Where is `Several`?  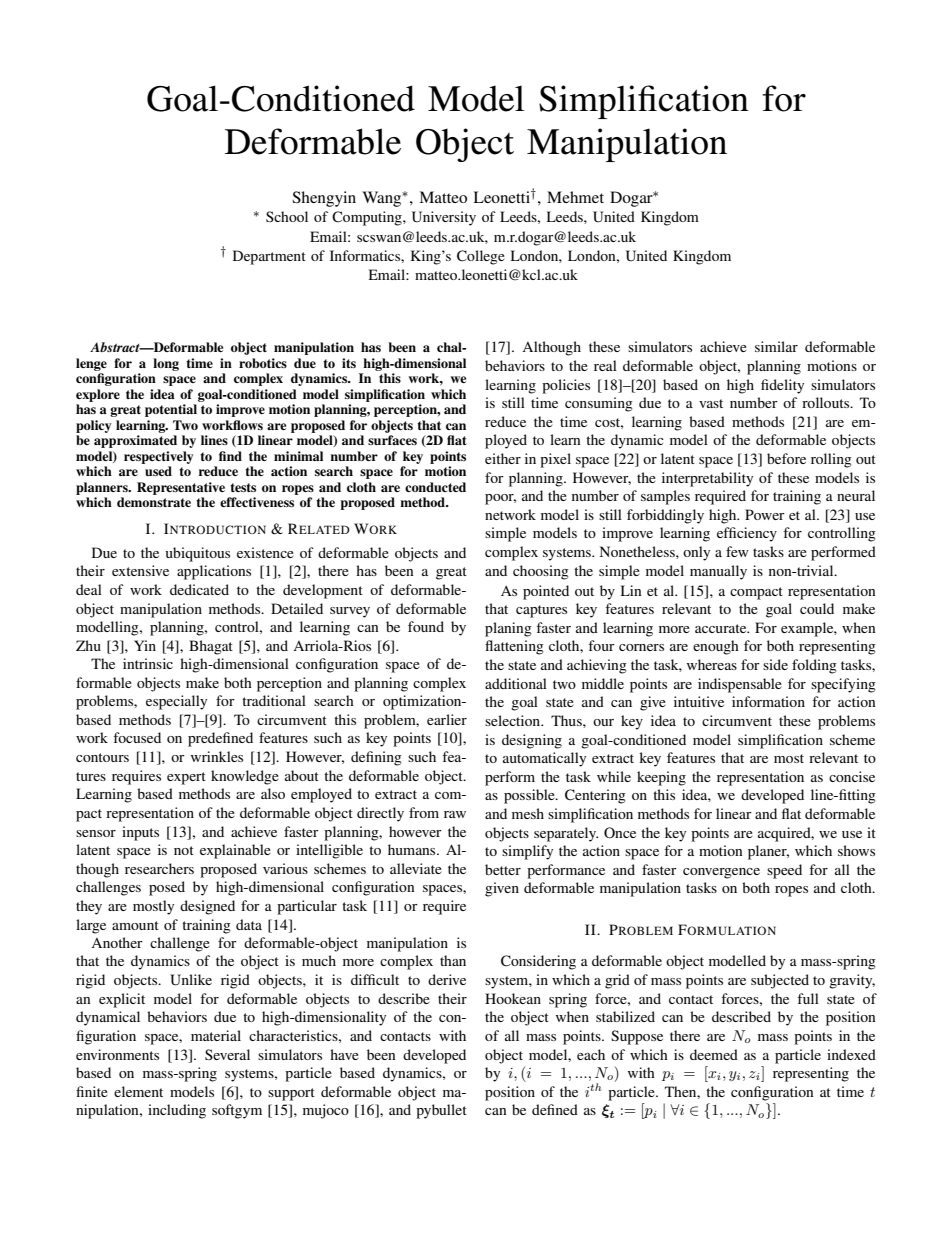
Several is located at coordinates (227, 1054).
